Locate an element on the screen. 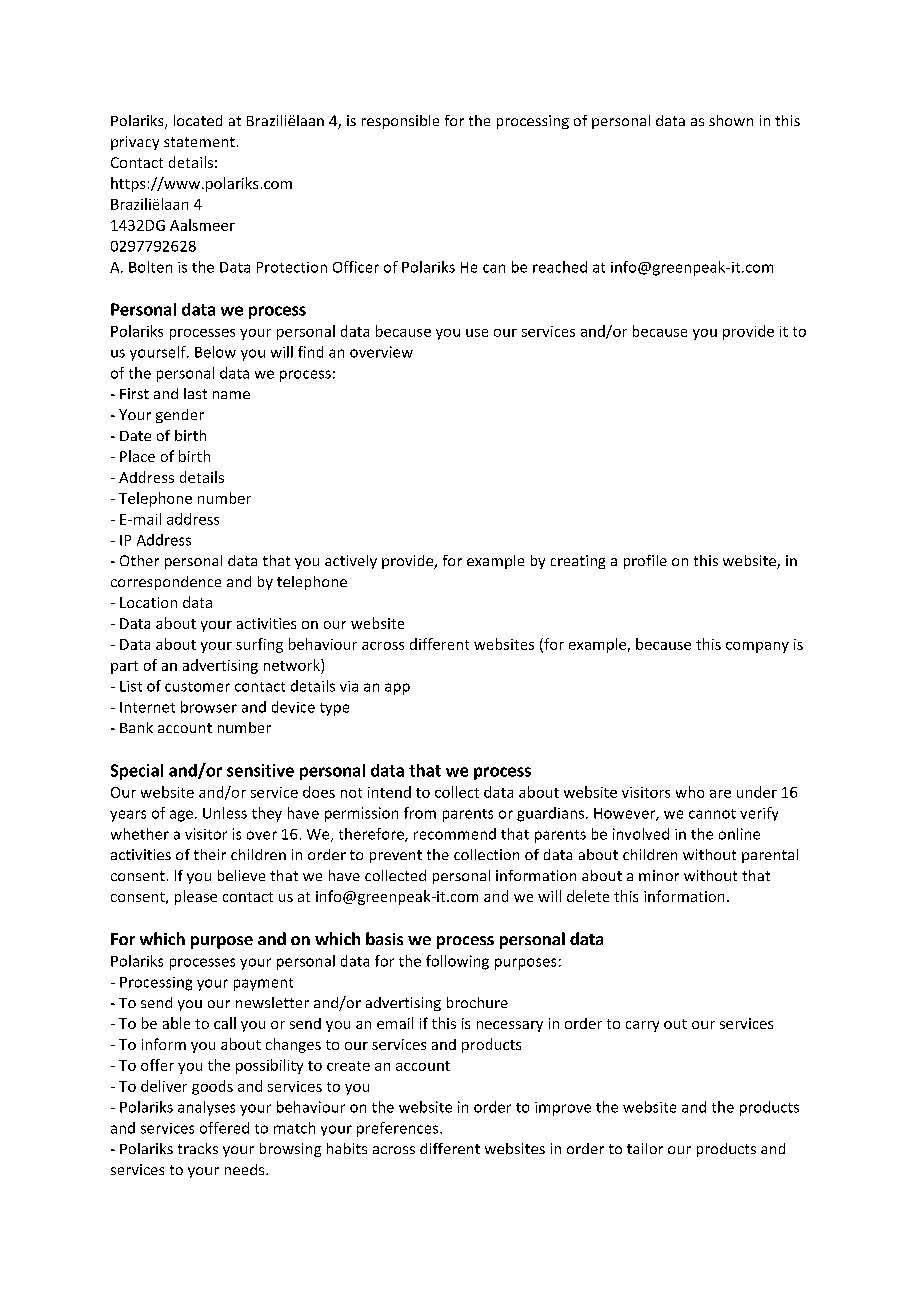 Image resolution: width=924 pixels, height=1308 pixels. reached is located at coordinates (560, 267).
